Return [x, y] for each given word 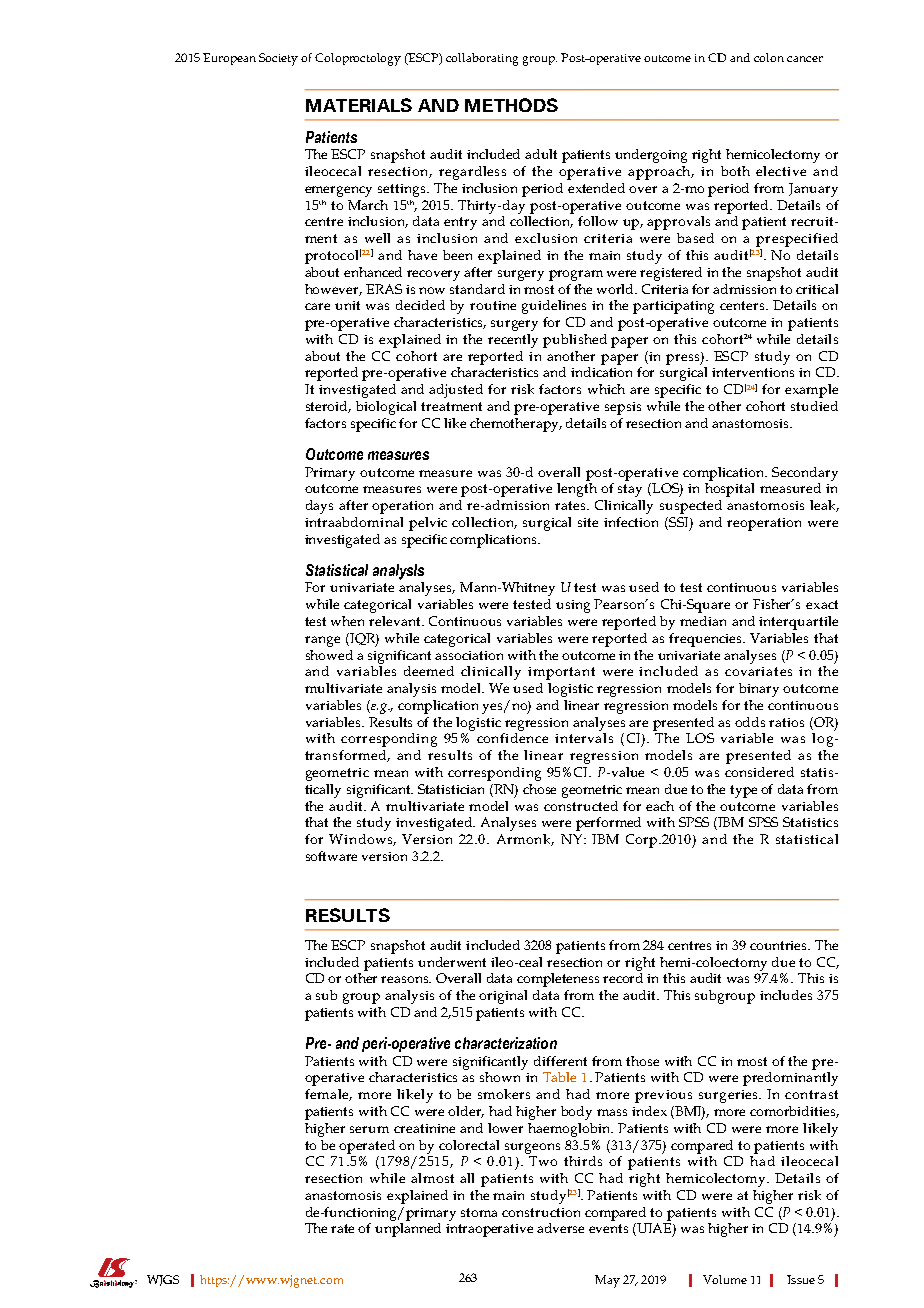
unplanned [408, 1230]
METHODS [511, 105]
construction [541, 1212]
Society [278, 59]
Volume [725, 1279]
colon [769, 57]
